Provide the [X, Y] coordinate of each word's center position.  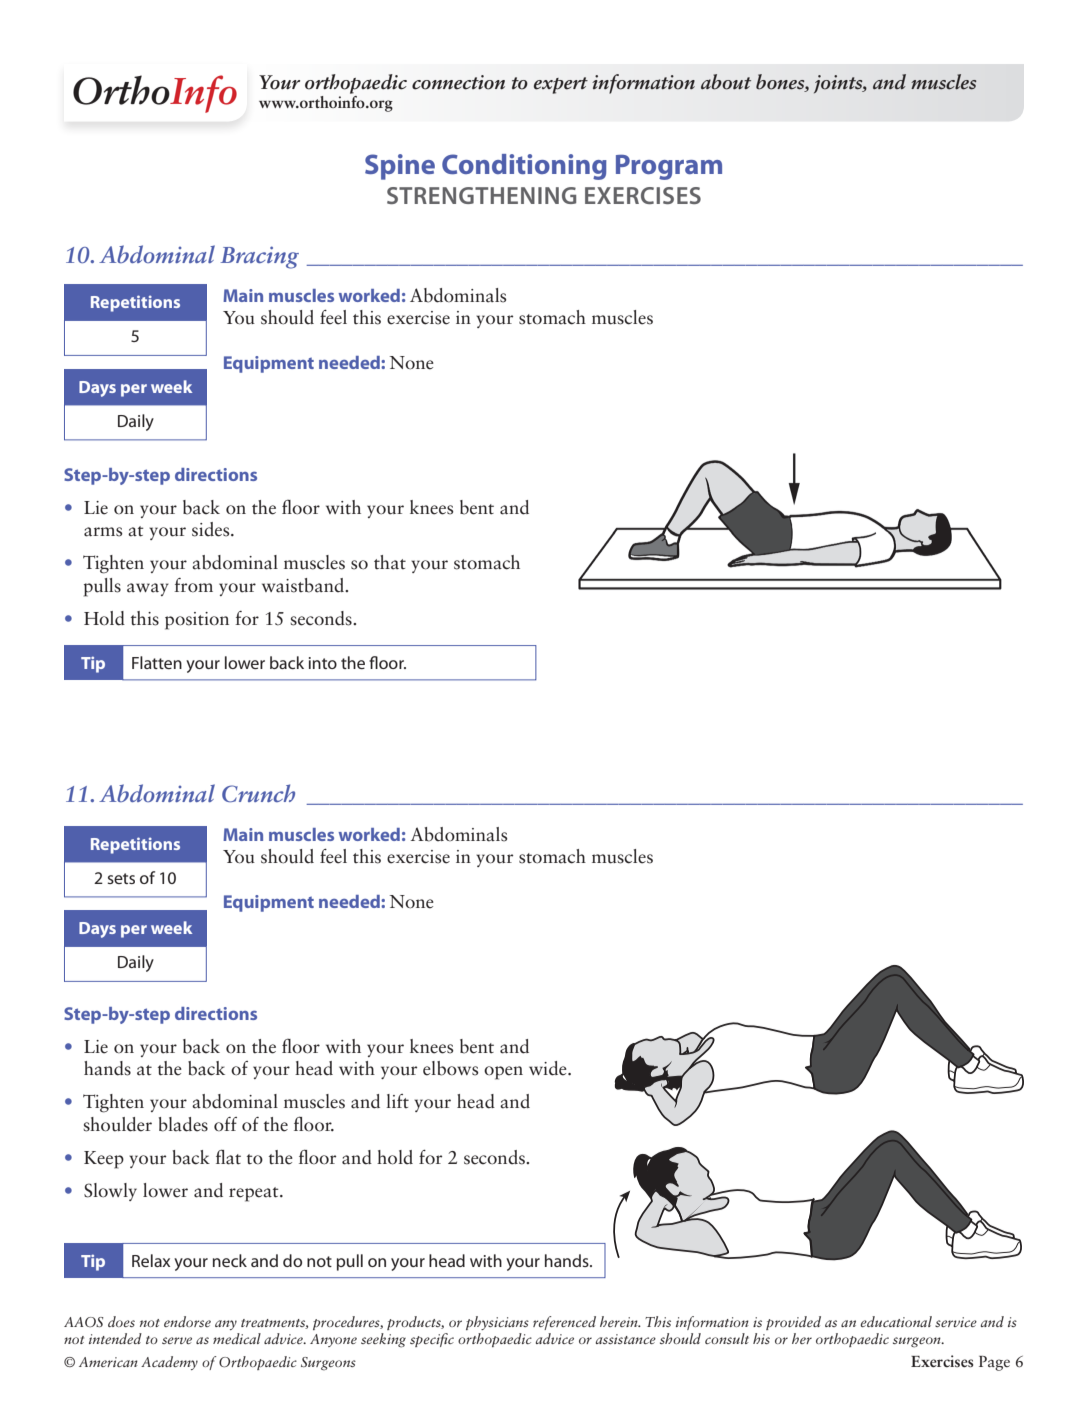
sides [212, 529]
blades [183, 1124]
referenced [564, 1323]
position [197, 621]
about [726, 82]
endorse [187, 1321]
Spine [400, 167]
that [390, 562]
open [503, 1073]
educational [896, 1321]
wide [549, 1068]
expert [561, 85]
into [323, 663]
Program [669, 167]
